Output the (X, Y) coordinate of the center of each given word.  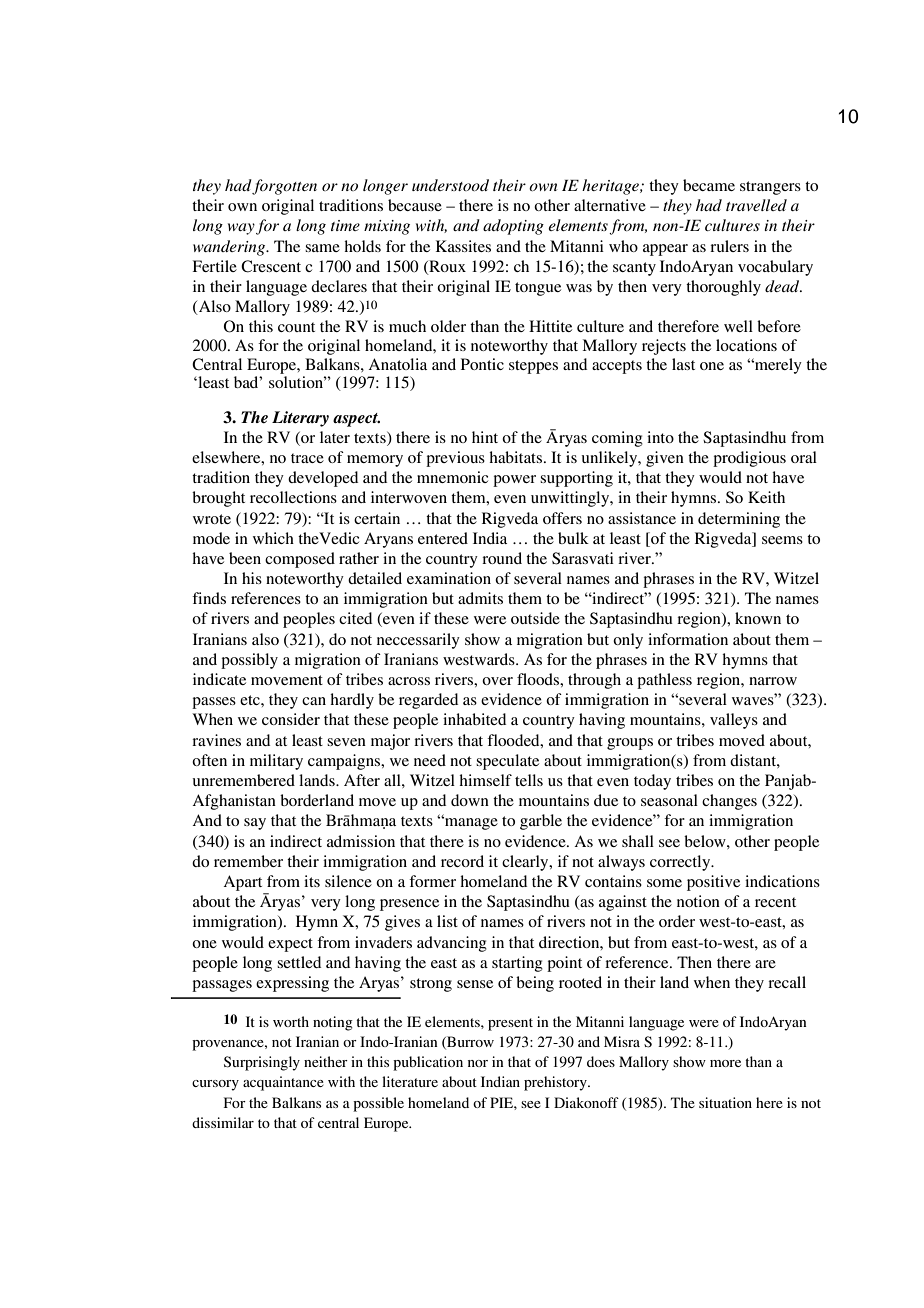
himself (485, 780)
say (255, 824)
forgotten (284, 187)
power (514, 481)
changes (729, 802)
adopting (513, 227)
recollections (293, 497)
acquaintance (283, 1083)
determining (739, 520)
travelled (756, 205)
